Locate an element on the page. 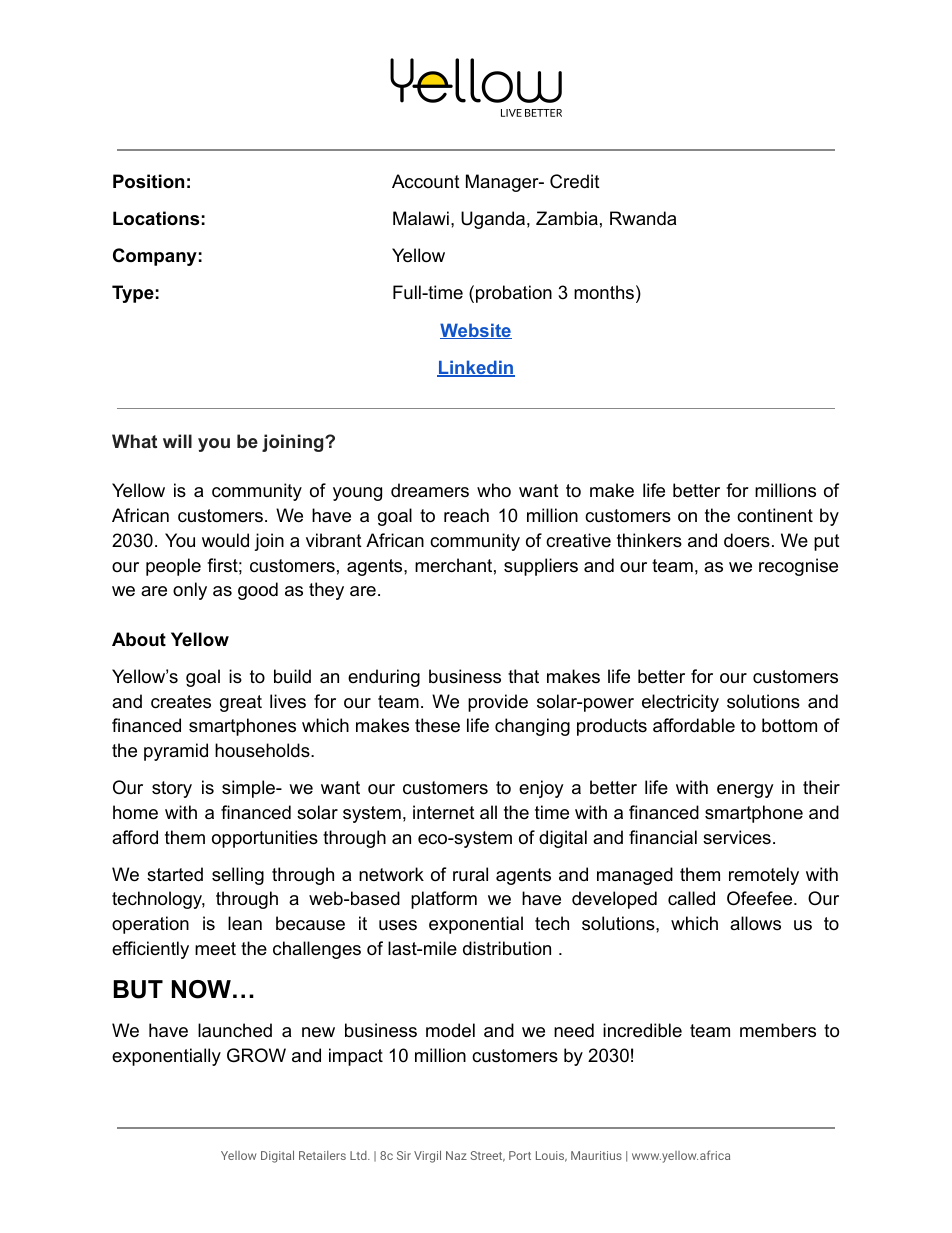  Rwanda is located at coordinates (643, 218).
